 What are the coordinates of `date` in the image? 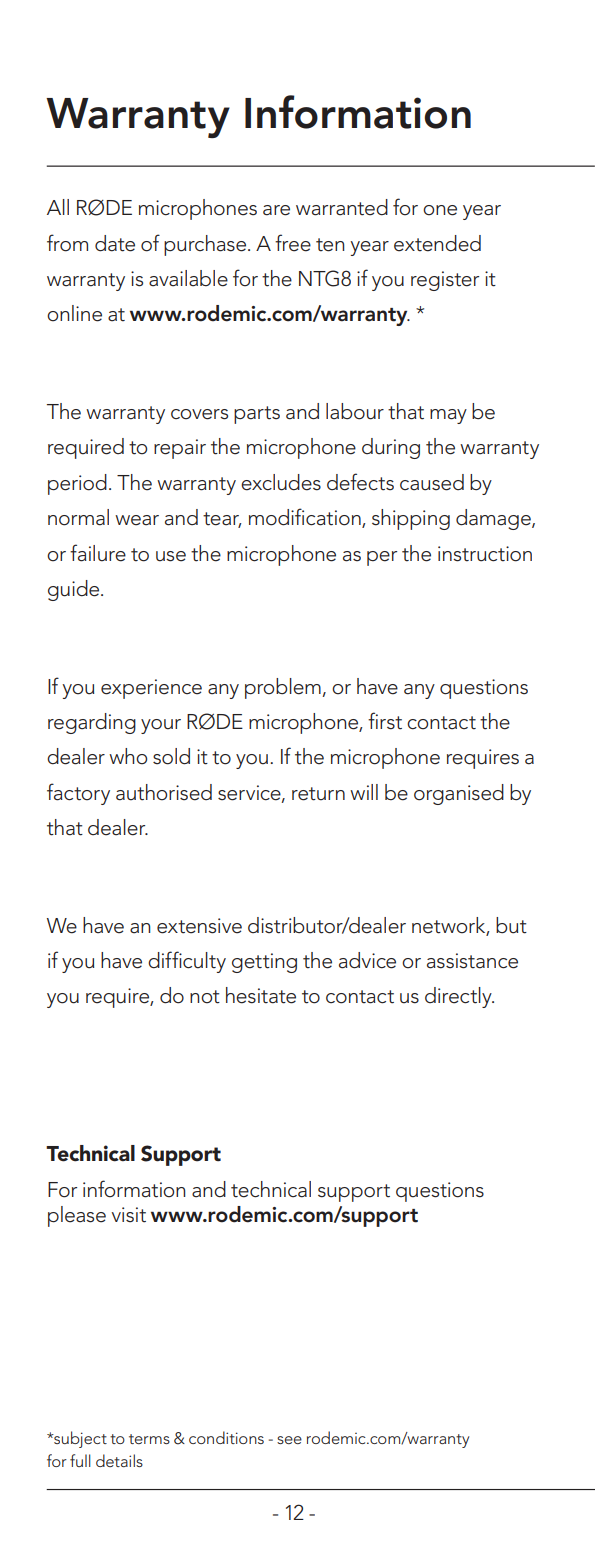 It's located at (115, 243).
